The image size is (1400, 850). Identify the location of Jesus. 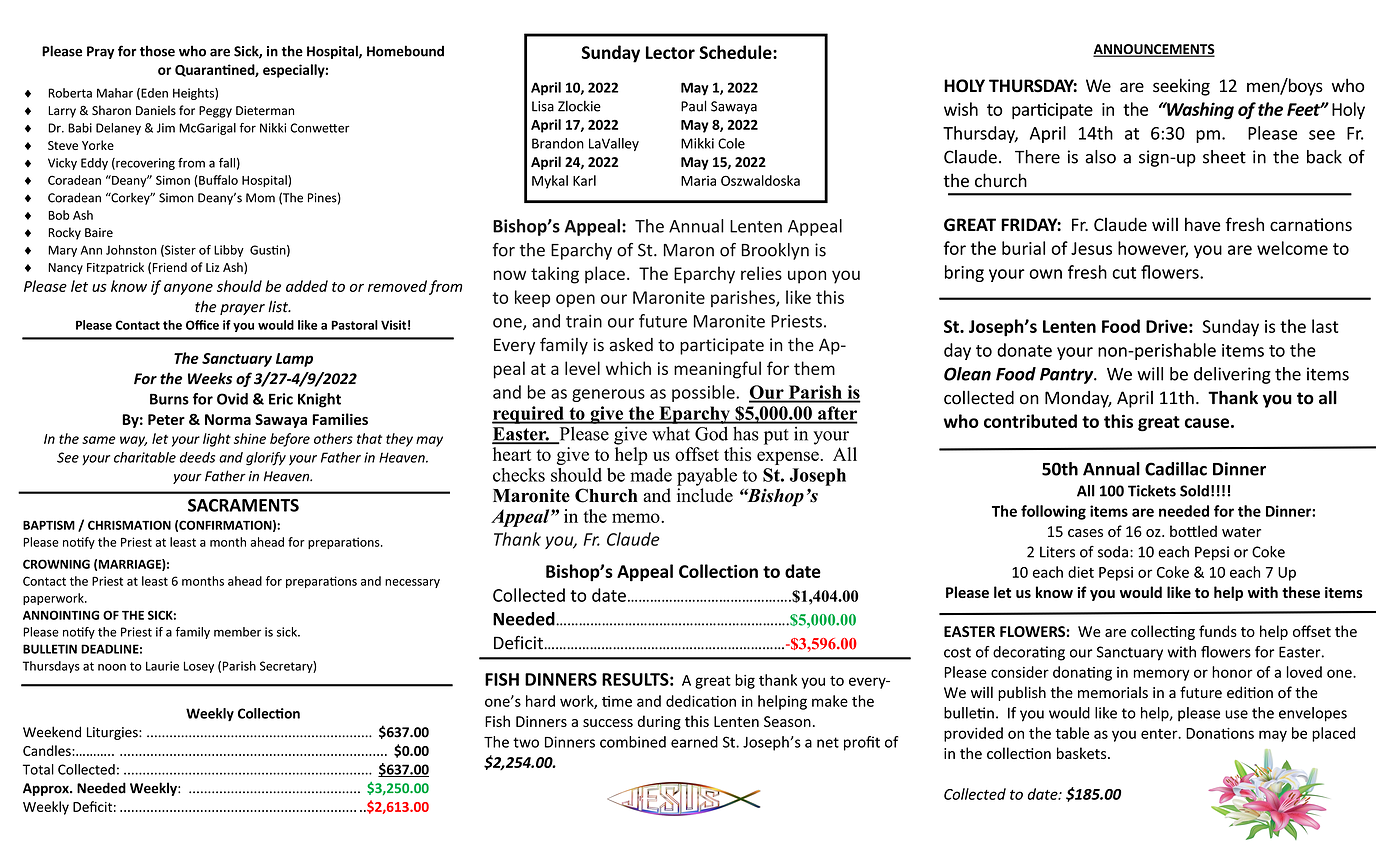
(1091, 248).
